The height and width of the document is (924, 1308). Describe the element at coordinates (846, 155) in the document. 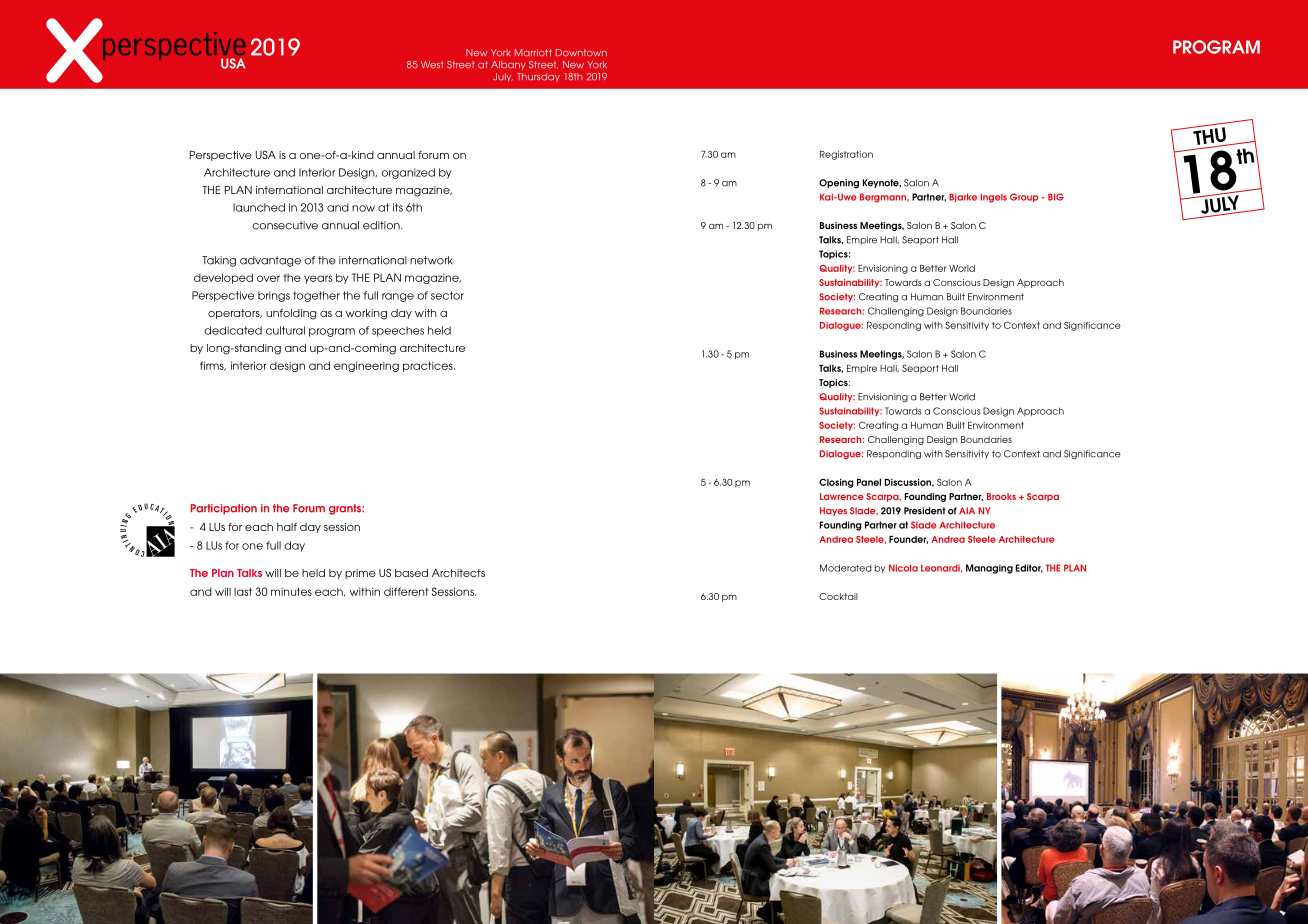

I see `Registration` at that location.
